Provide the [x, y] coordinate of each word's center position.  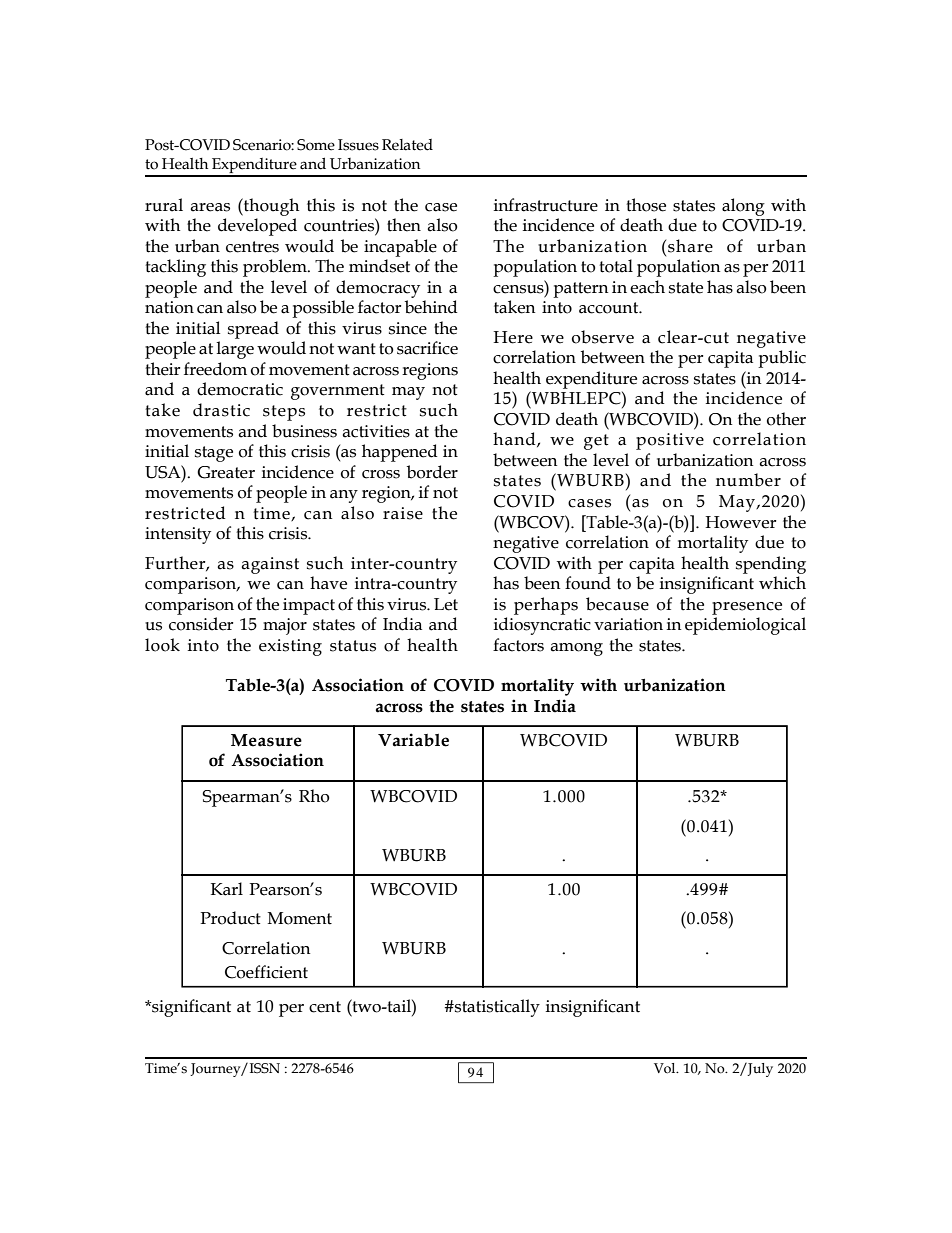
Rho [314, 796]
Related [407, 145]
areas [210, 207]
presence [747, 608]
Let [446, 604]
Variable [413, 740]
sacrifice [427, 348]
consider [201, 624]
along [743, 207]
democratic [240, 389]
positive [670, 441]
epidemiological [745, 626]
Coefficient [266, 972]
